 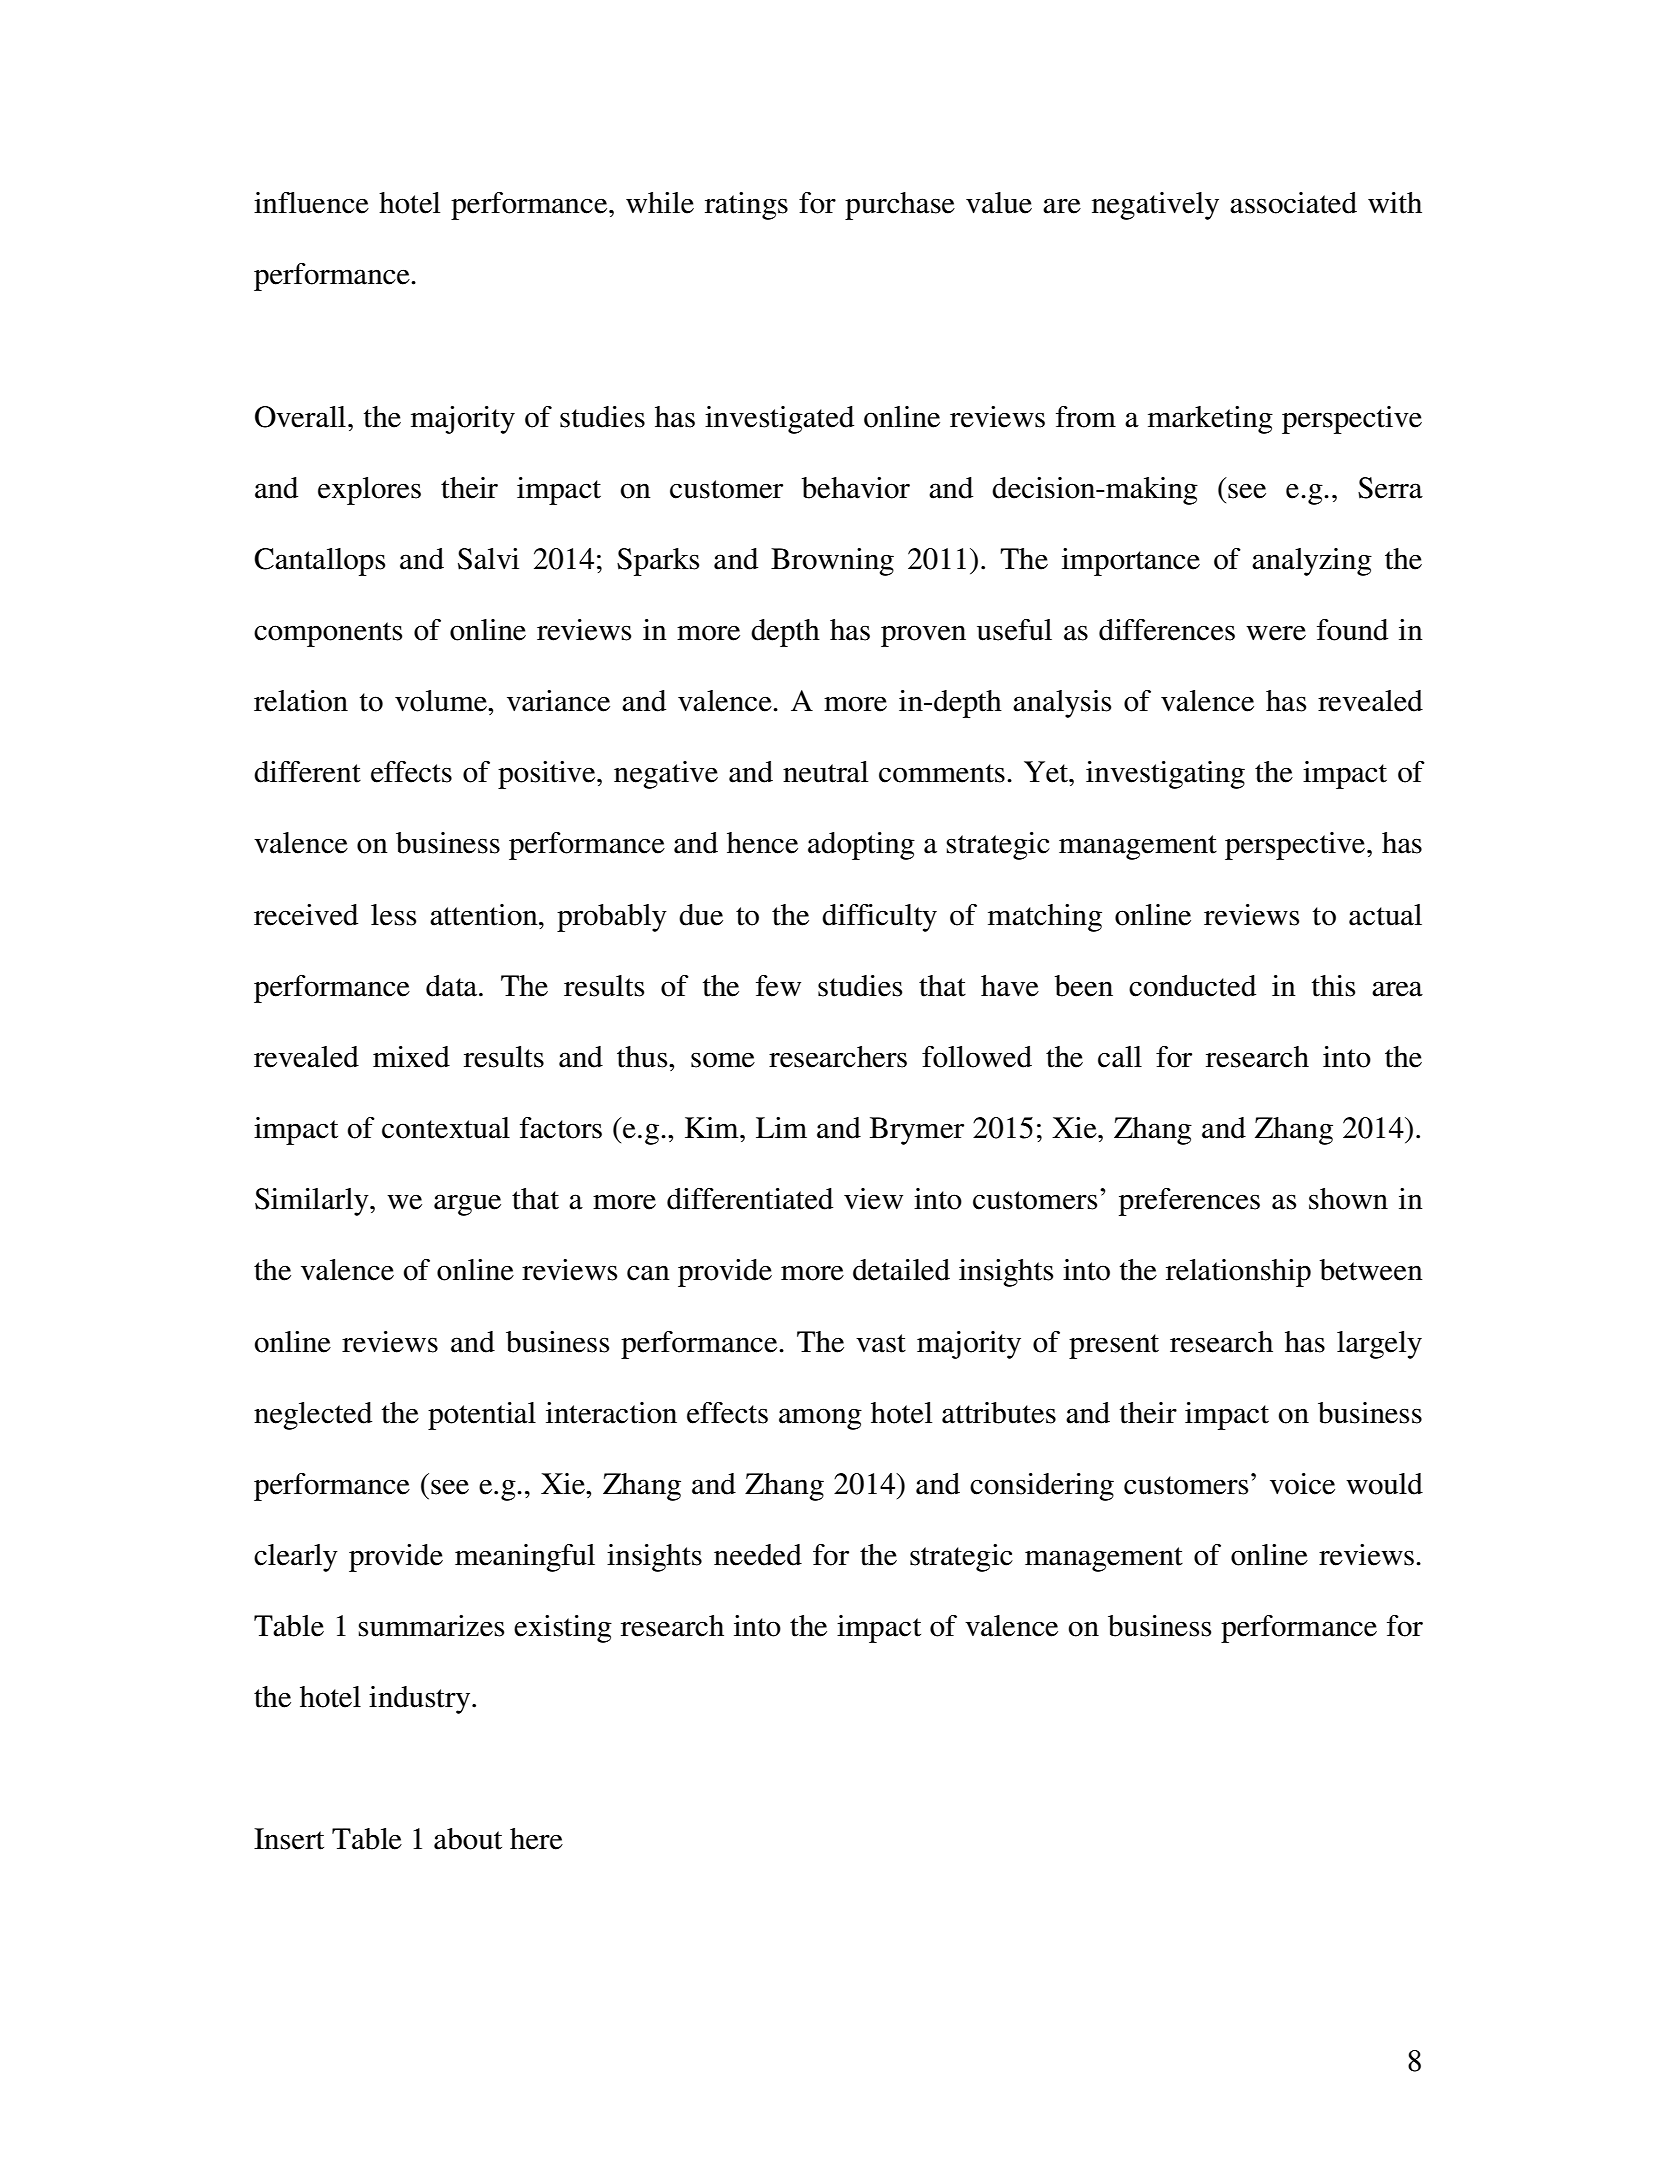 I want to click on mixed, so click(x=411, y=1057).
